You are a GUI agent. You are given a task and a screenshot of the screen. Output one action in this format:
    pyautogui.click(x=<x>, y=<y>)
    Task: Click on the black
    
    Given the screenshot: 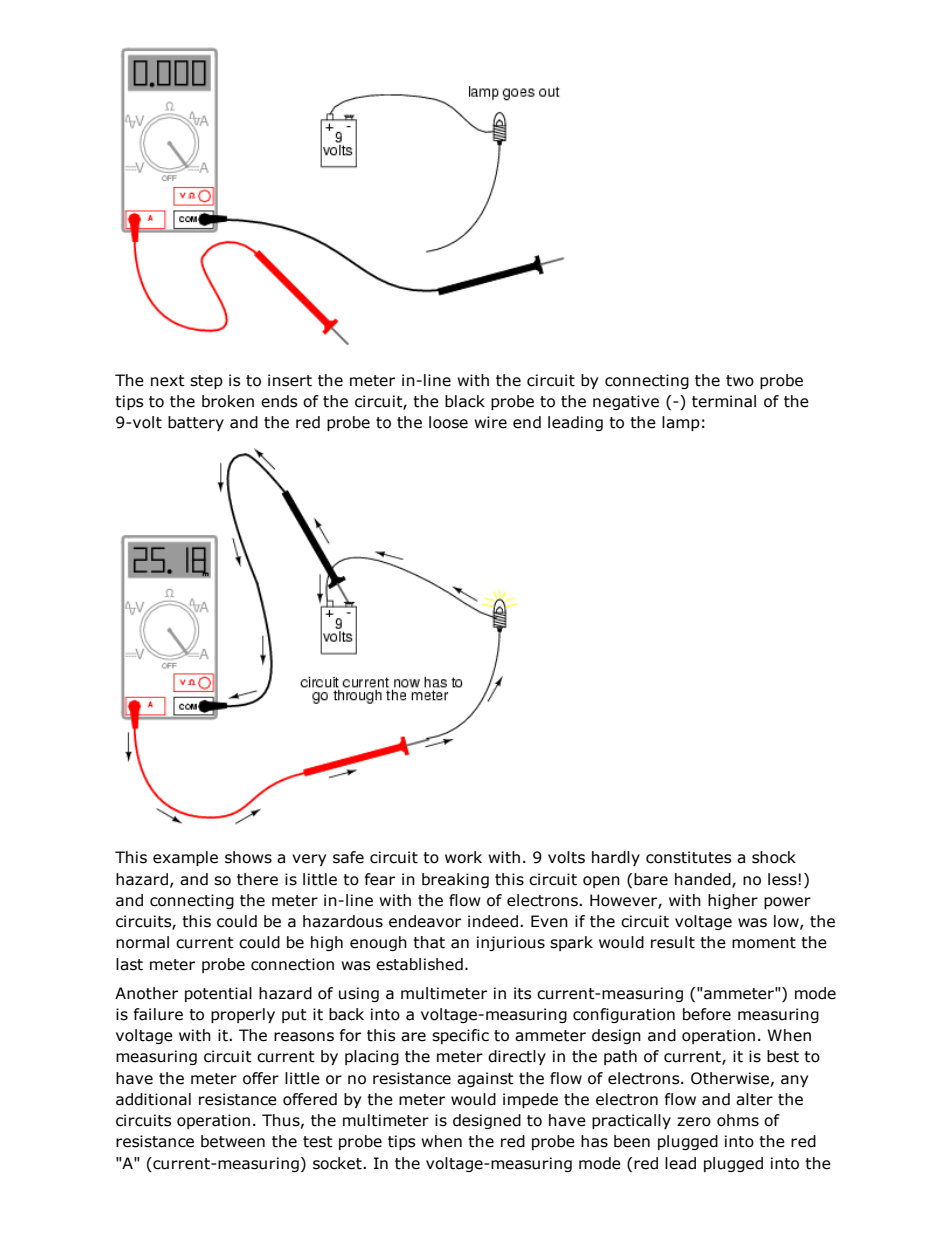 What is the action you would take?
    pyautogui.click(x=465, y=401)
